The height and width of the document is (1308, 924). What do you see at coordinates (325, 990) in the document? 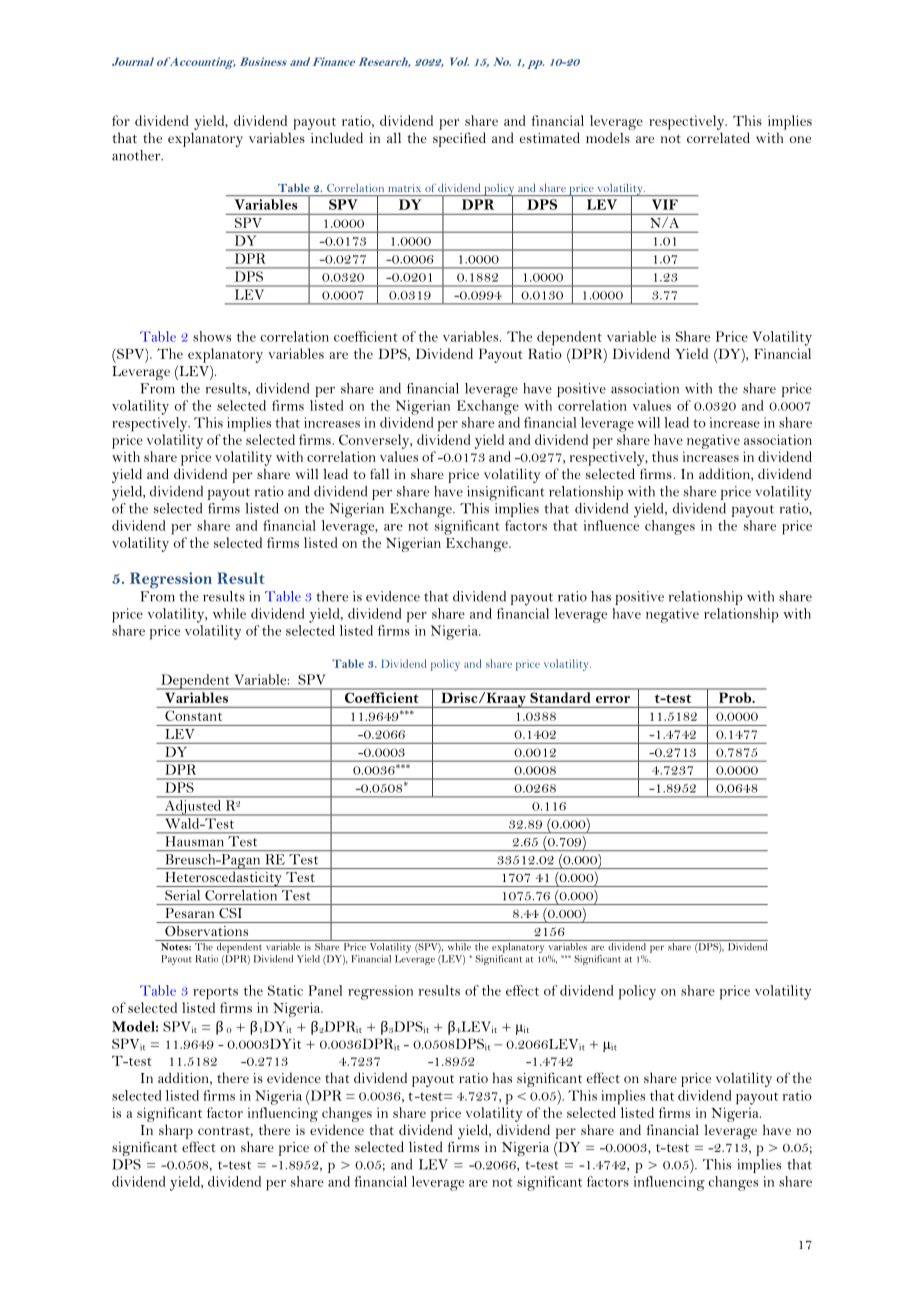
I see `Panel` at bounding box center [325, 990].
